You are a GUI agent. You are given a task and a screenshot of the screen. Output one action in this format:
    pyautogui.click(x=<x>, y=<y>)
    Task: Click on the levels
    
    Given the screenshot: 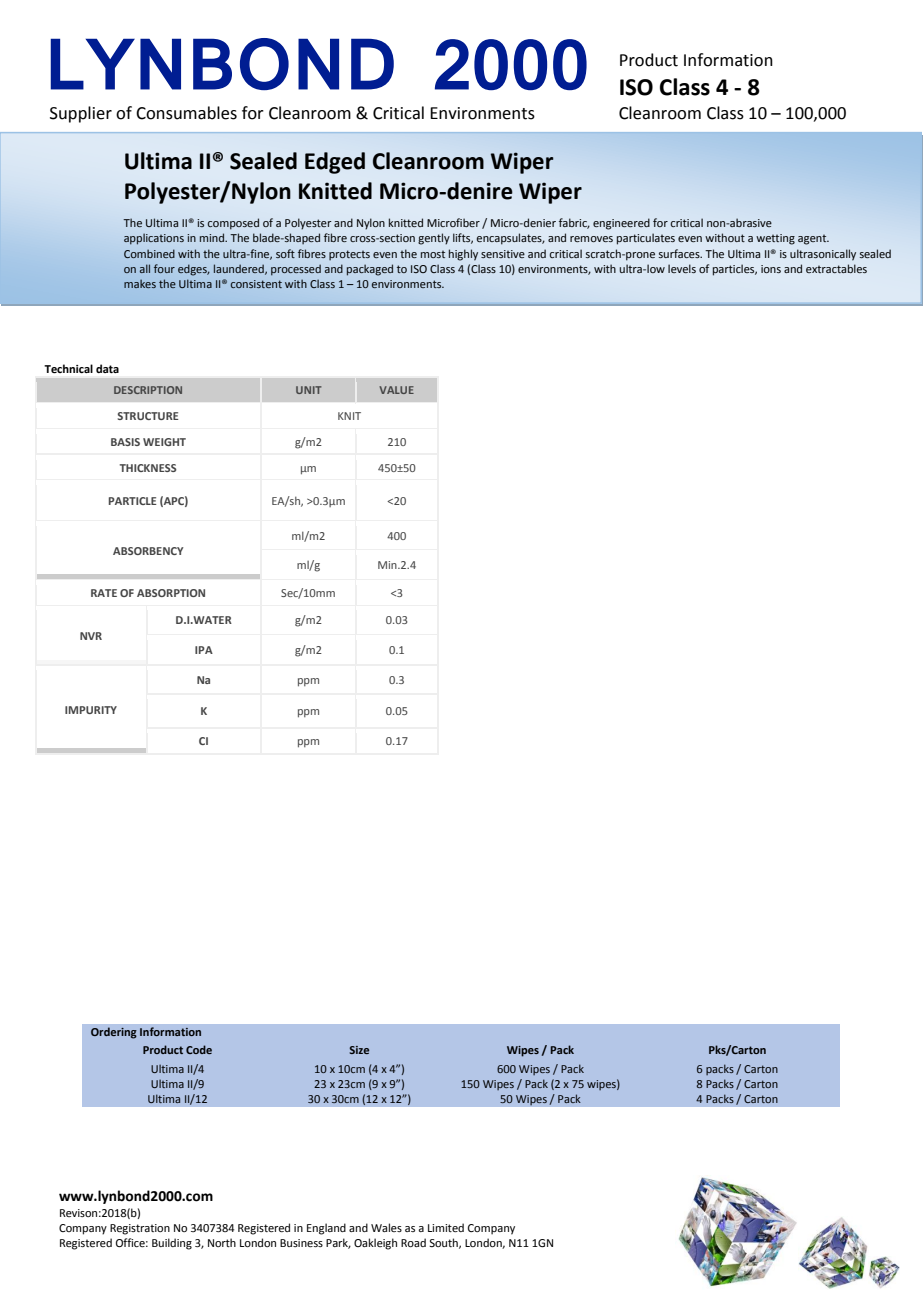 What is the action you would take?
    pyautogui.click(x=682, y=268)
